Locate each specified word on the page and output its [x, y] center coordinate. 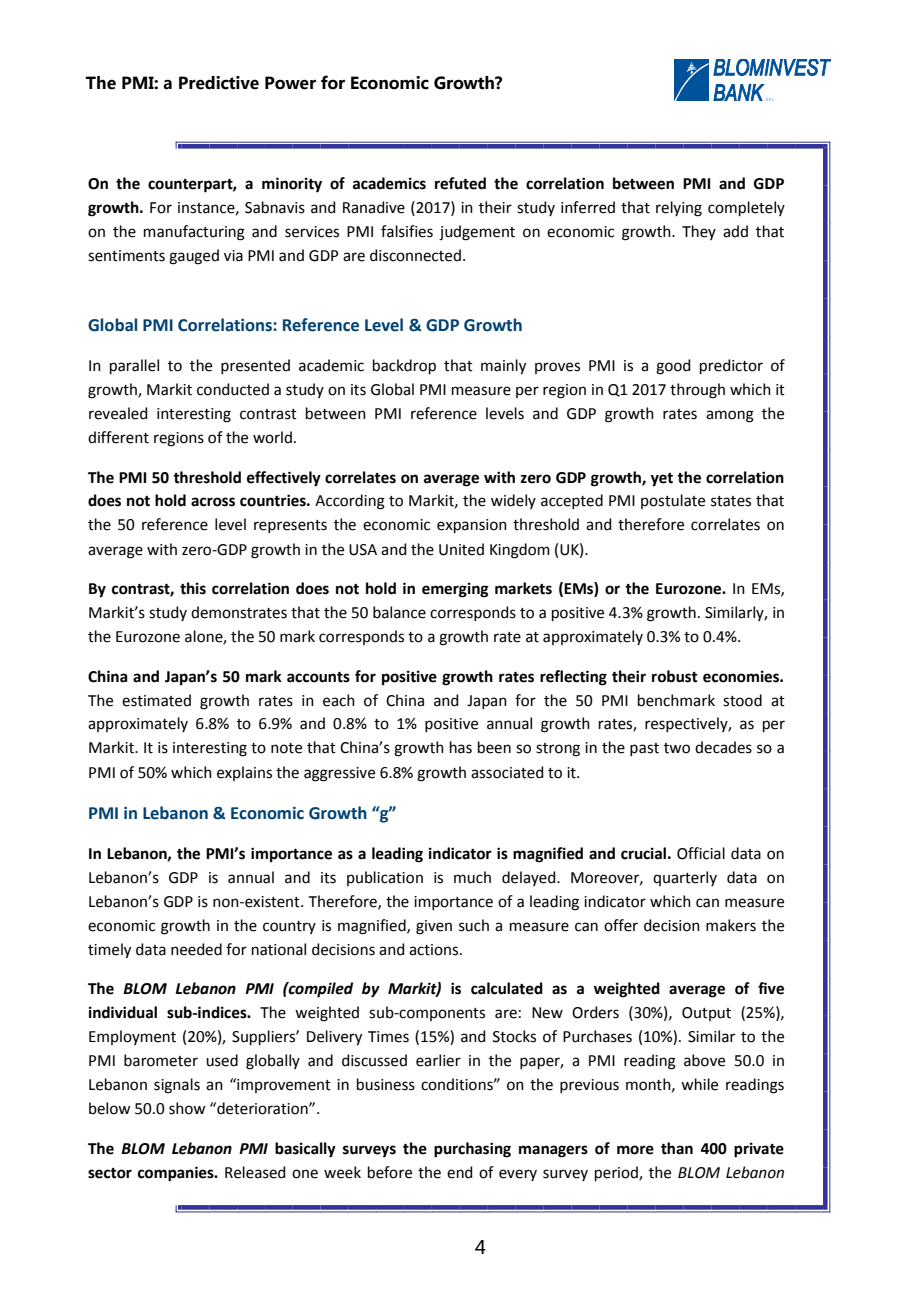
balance [399, 612]
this [193, 588]
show [187, 1108]
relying [679, 209]
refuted [460, 183]
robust [675, 676]
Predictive [219, 83]
